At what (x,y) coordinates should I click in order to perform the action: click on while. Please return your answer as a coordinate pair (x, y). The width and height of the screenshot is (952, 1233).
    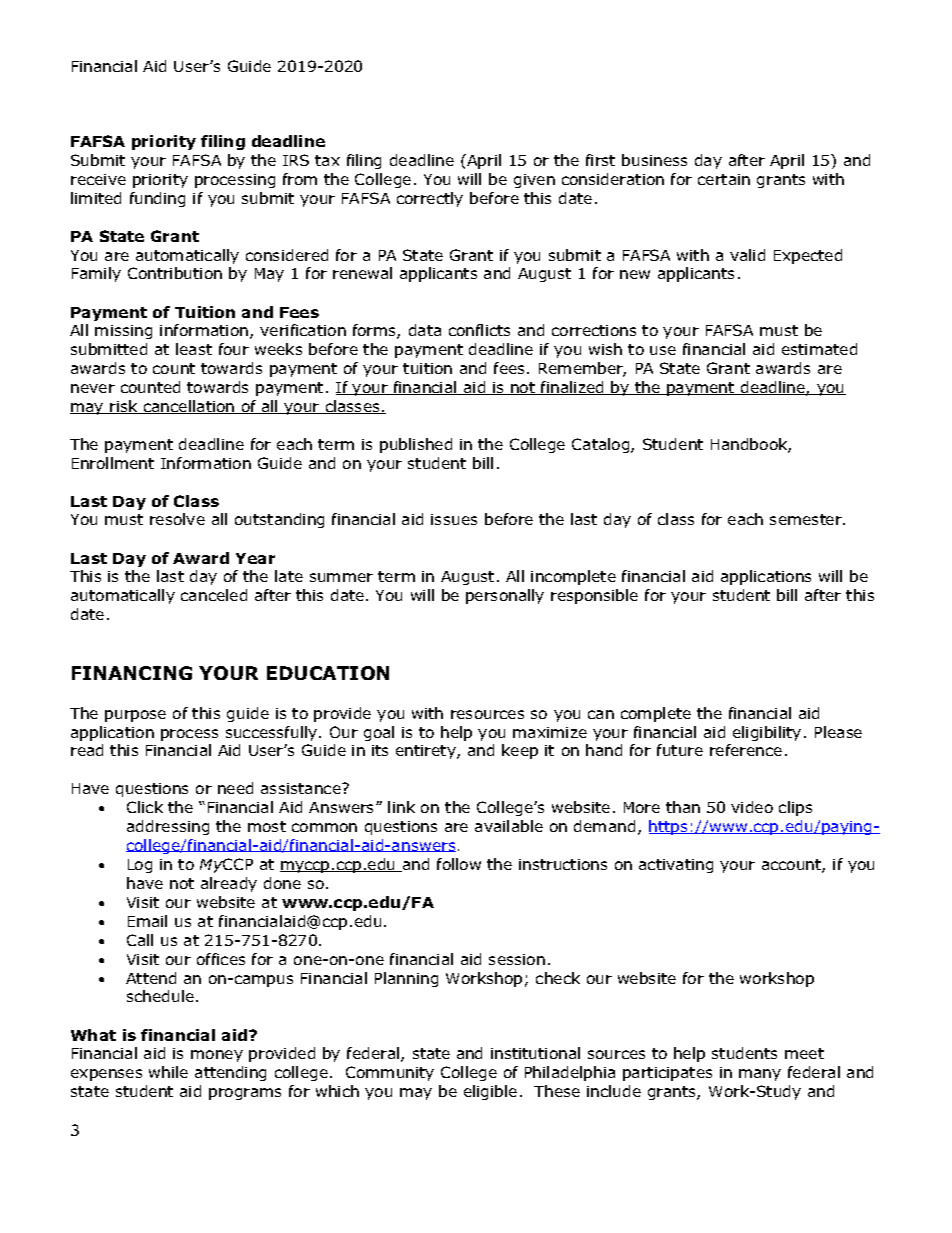
    Looking at the image, I should click on (168, 1072).
